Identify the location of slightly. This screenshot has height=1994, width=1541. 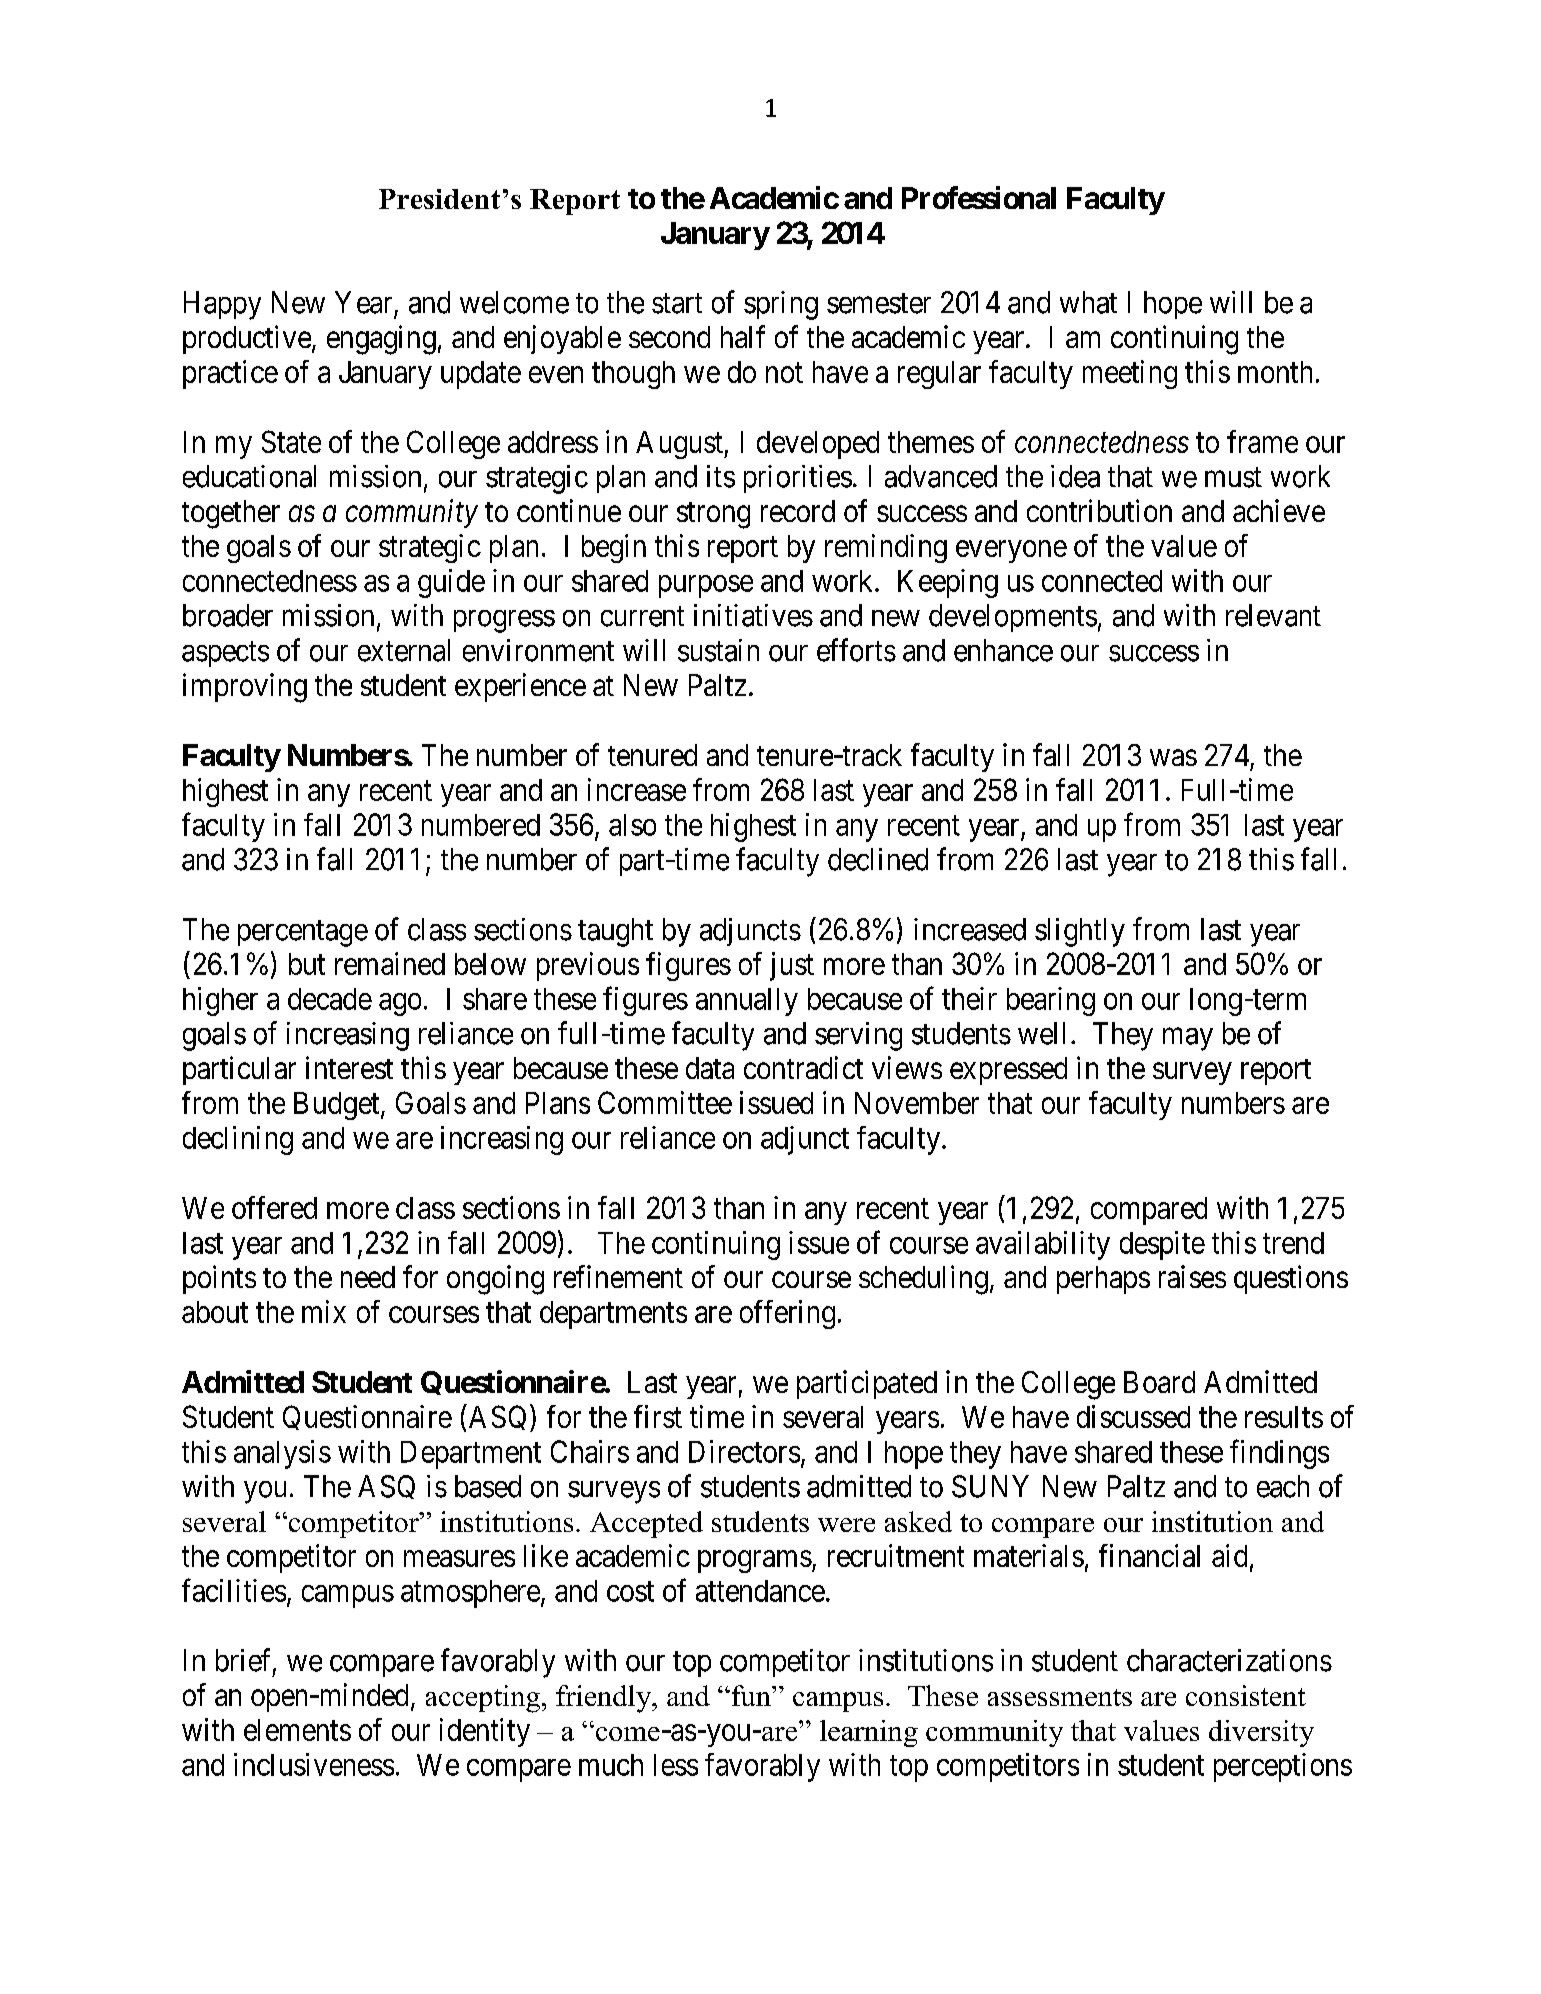
(1080, 932).
